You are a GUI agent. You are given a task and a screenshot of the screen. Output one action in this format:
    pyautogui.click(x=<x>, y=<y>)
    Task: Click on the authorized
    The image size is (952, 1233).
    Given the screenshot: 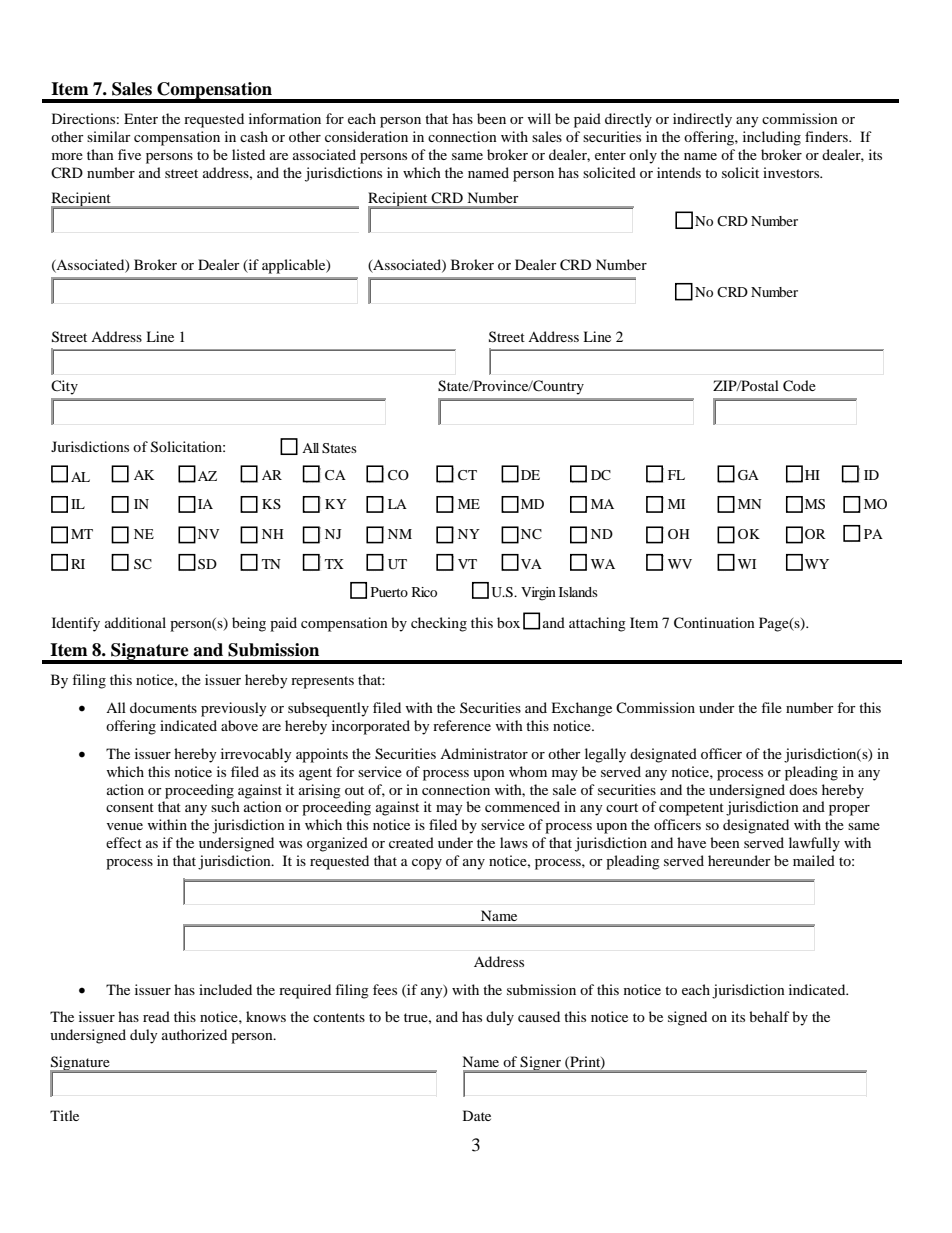 What is the action you would take?
    pyautogui.click(x=194, y=1034)
